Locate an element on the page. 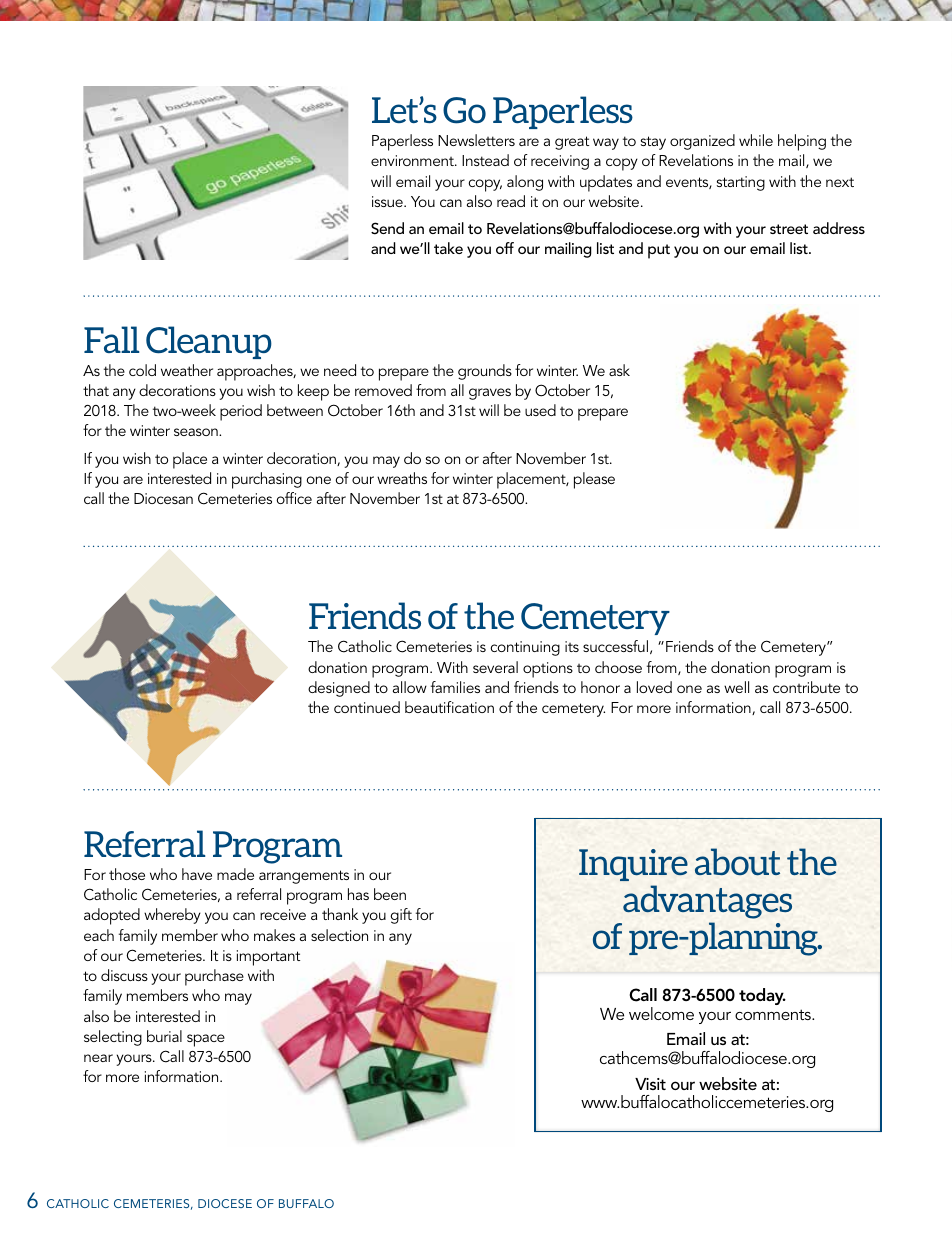 The height and width of the document is (1233, 952). comments is located at coordinates (774, 1014).
